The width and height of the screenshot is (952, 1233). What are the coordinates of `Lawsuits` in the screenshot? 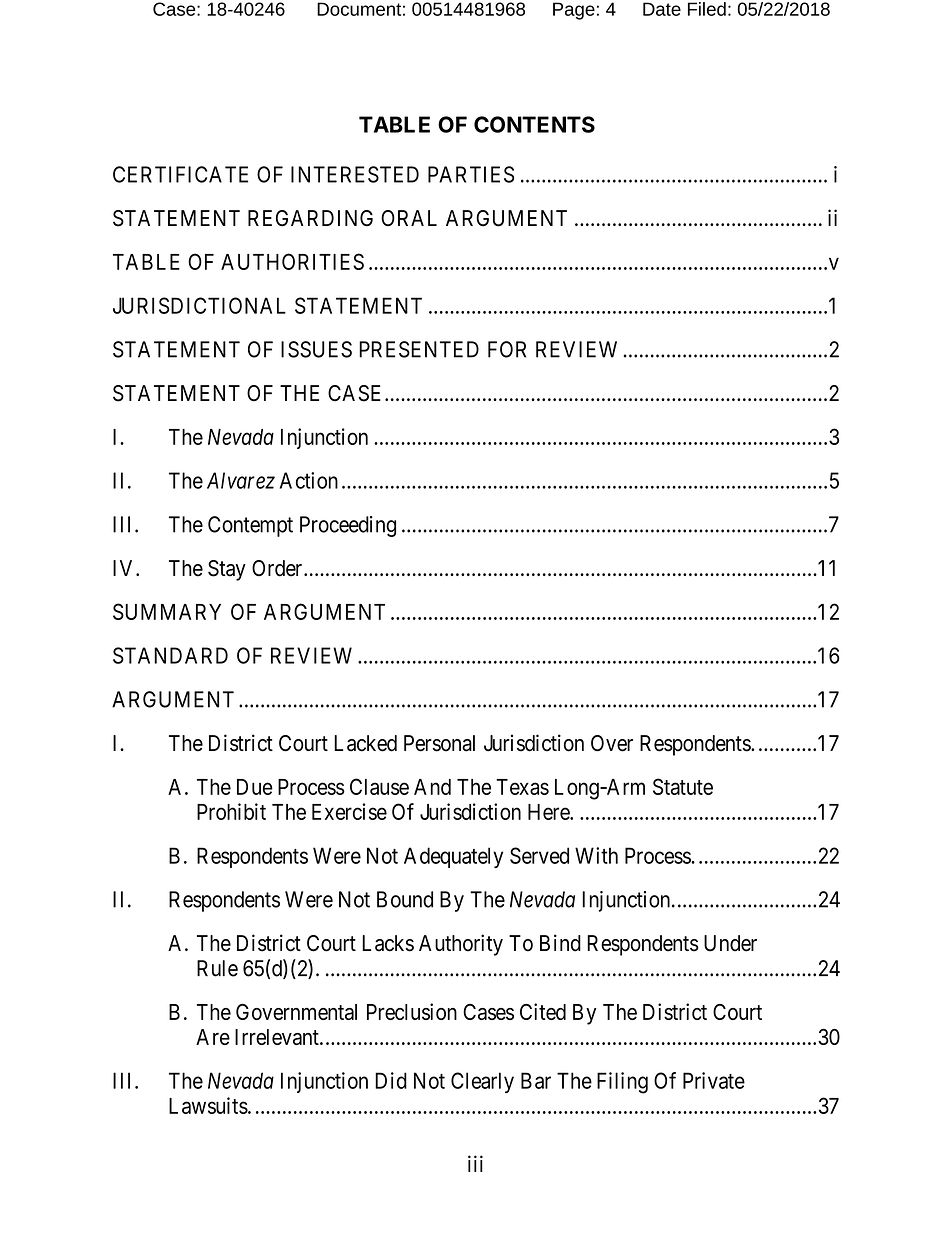 It's located at (208, 1105).
